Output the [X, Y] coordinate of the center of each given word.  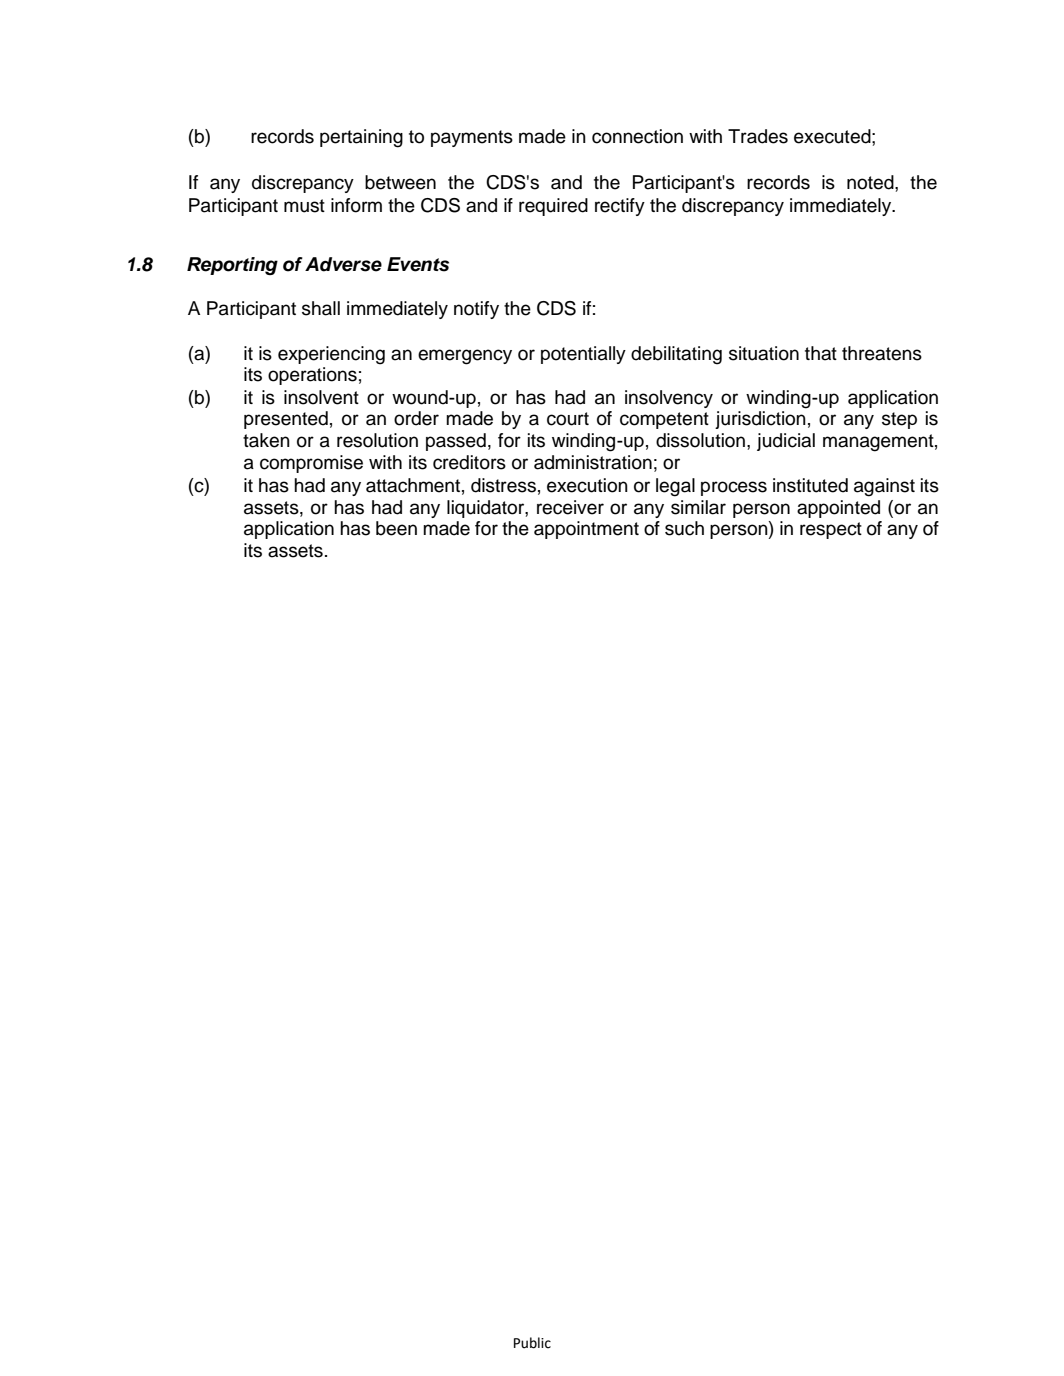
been [396, 528]
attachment [413, 485]
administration [593, 462]
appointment [586, 530]
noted [871, 182]
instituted [810, 485]
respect [831, 530]
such [684, 528]
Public [532, 1343]
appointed [838, 509]
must [304, 206]
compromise [311, 464]
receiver [570, 507]
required [553, 207]
